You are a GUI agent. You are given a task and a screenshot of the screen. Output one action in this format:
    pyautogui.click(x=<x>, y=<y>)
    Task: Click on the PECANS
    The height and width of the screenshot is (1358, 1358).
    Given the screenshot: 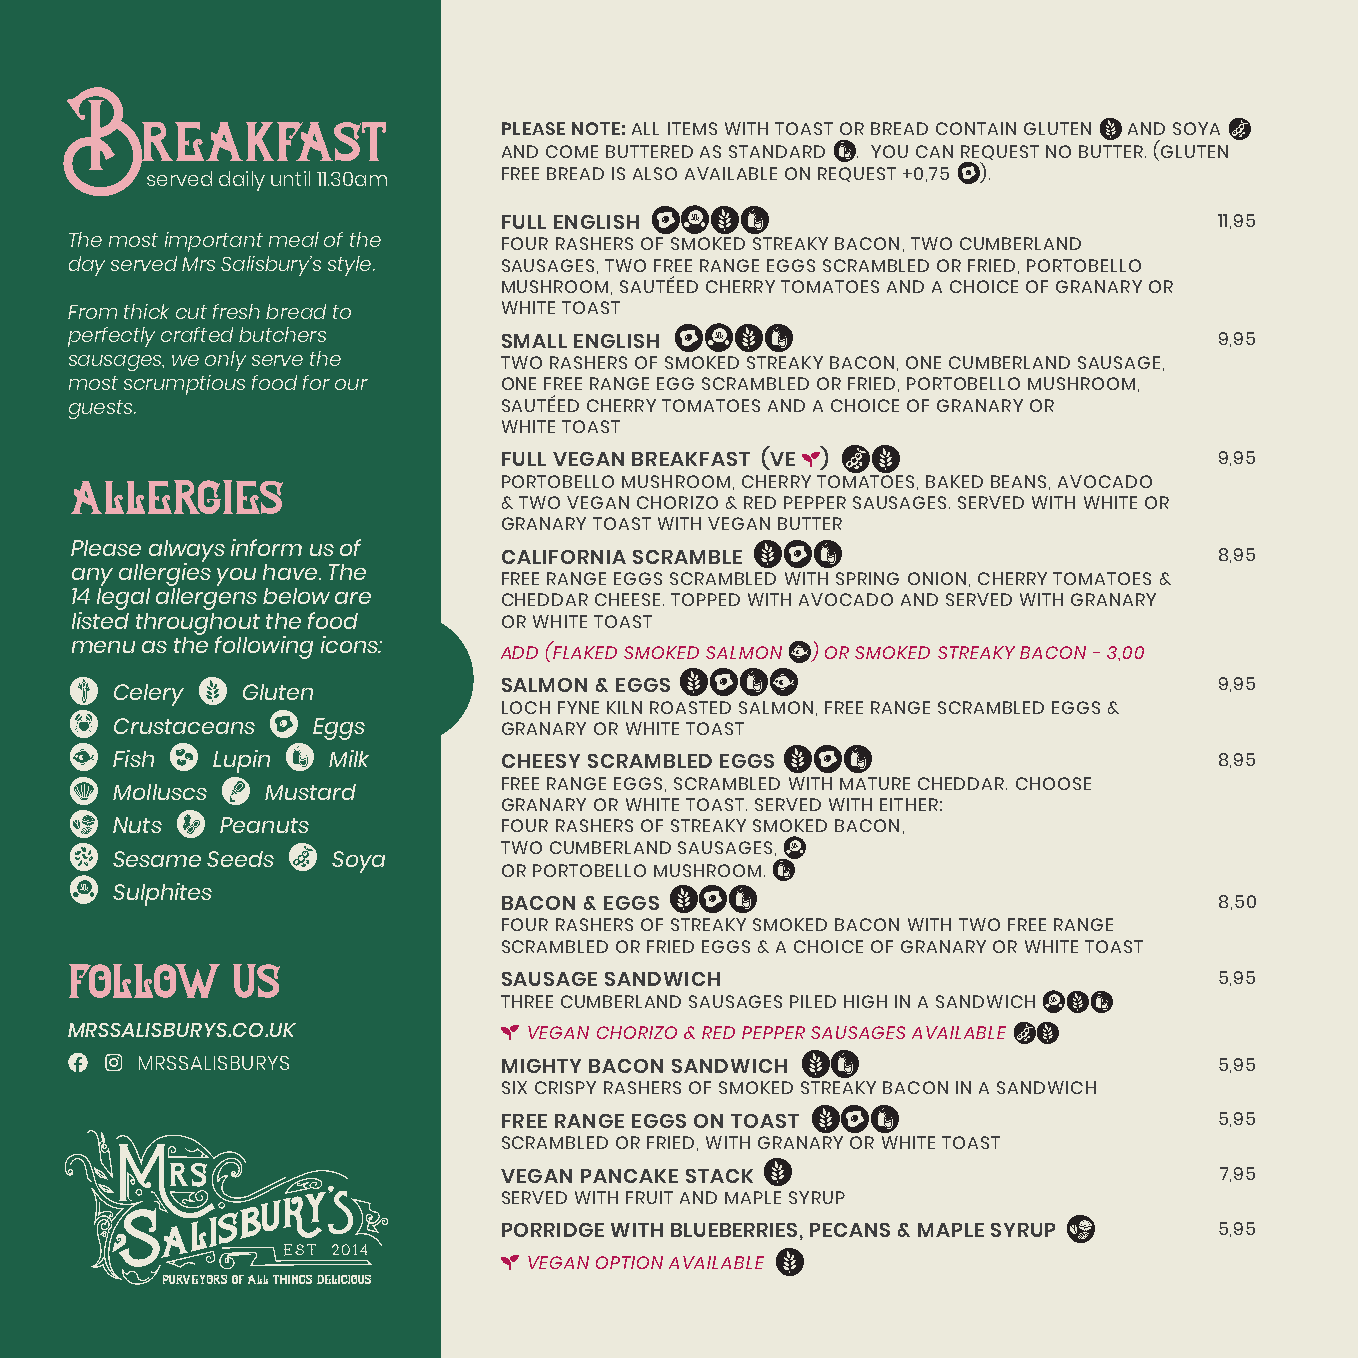 What is the action you would take?
    pyautogui.click(x=850, y=1230)
